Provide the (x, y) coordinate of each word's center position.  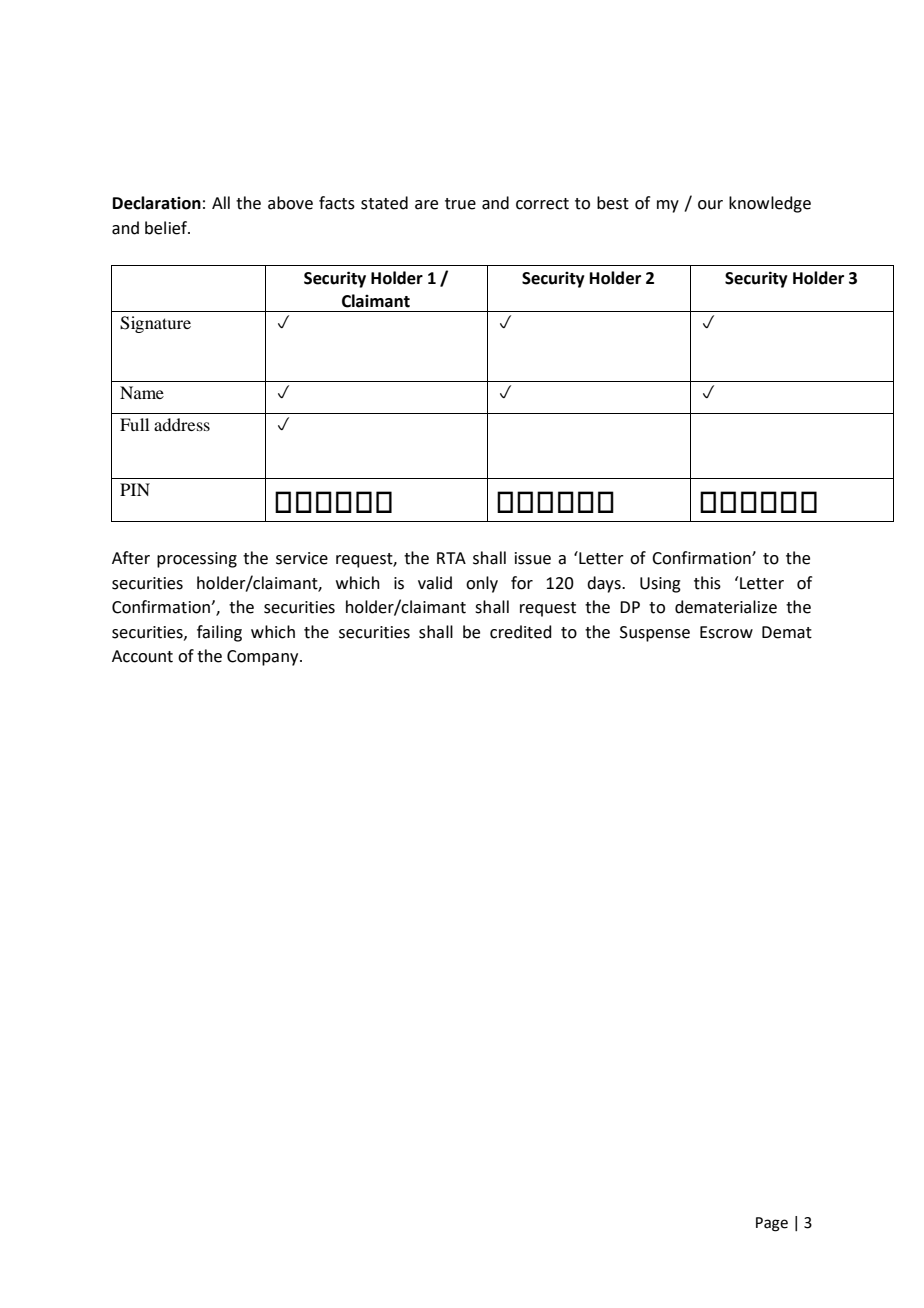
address (182, 424)
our (710, 205)
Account (142, 656)
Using (660, 585)
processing (197, 560)
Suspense (655, 634)
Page (772, 1224)
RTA (451, 558)
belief (167, 228)
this (707, 583)
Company (264, 658)
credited (521, 632)
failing (219, 633)
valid (435, 583)
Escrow (726, 632)
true (460, 204)
